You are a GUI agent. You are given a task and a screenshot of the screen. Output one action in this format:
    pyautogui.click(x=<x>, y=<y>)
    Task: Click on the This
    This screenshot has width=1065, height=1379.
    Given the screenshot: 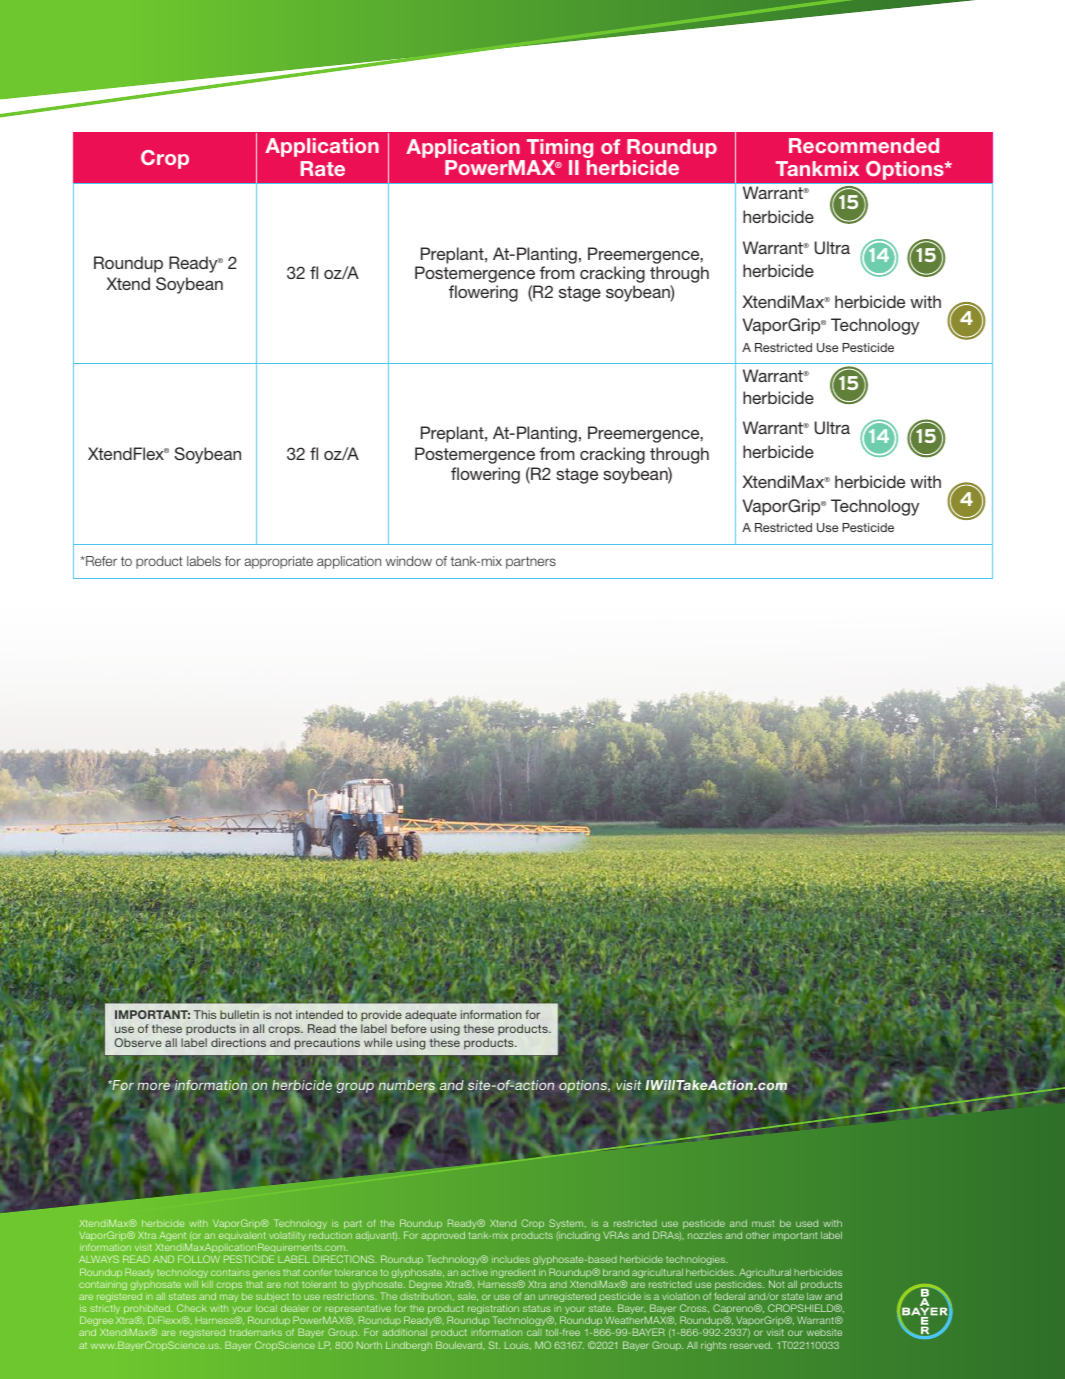 What is the action you would take?
    pyautogui.click(x=205, y=1014)
